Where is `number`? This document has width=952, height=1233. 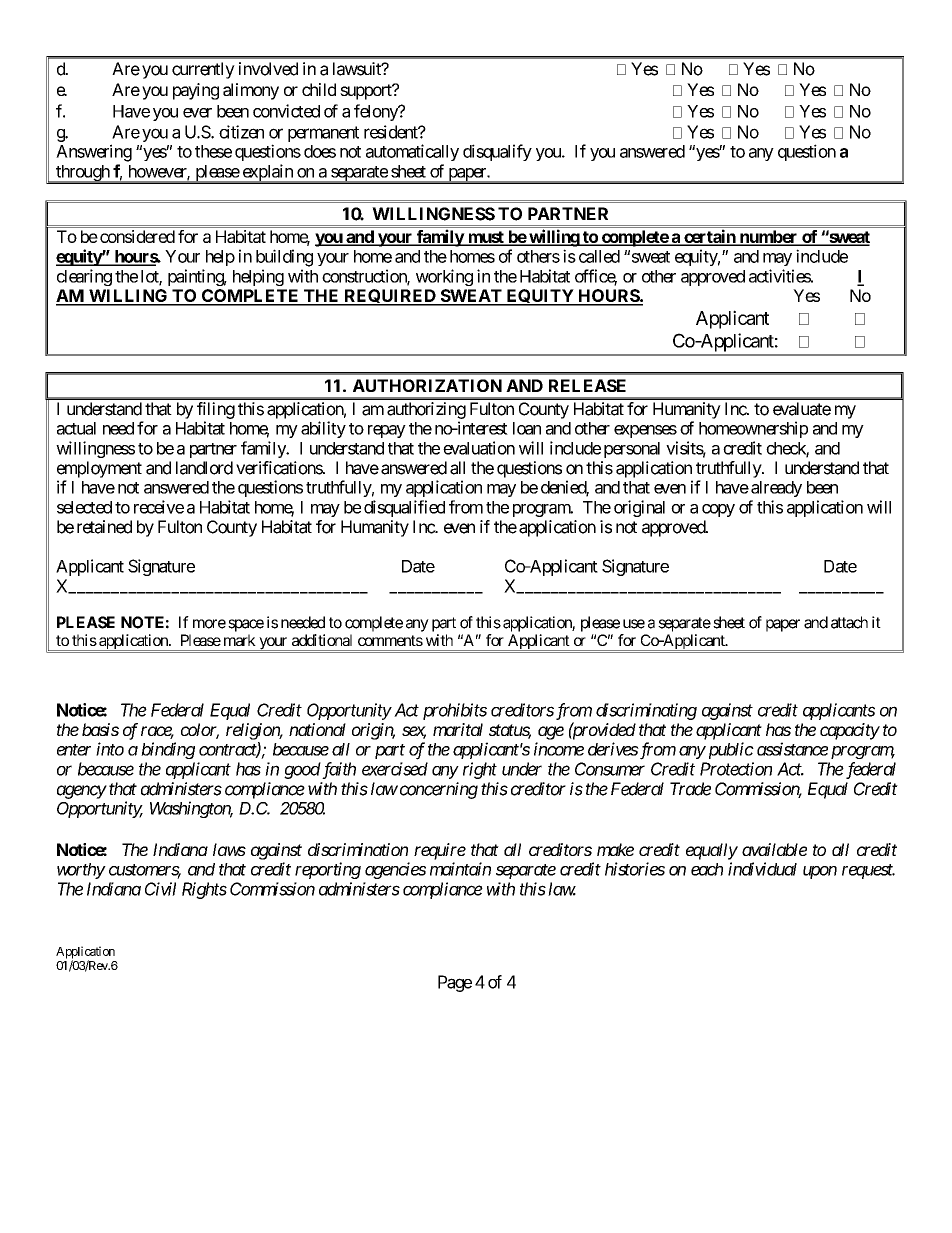 number is located at coordinates (768, 238).
